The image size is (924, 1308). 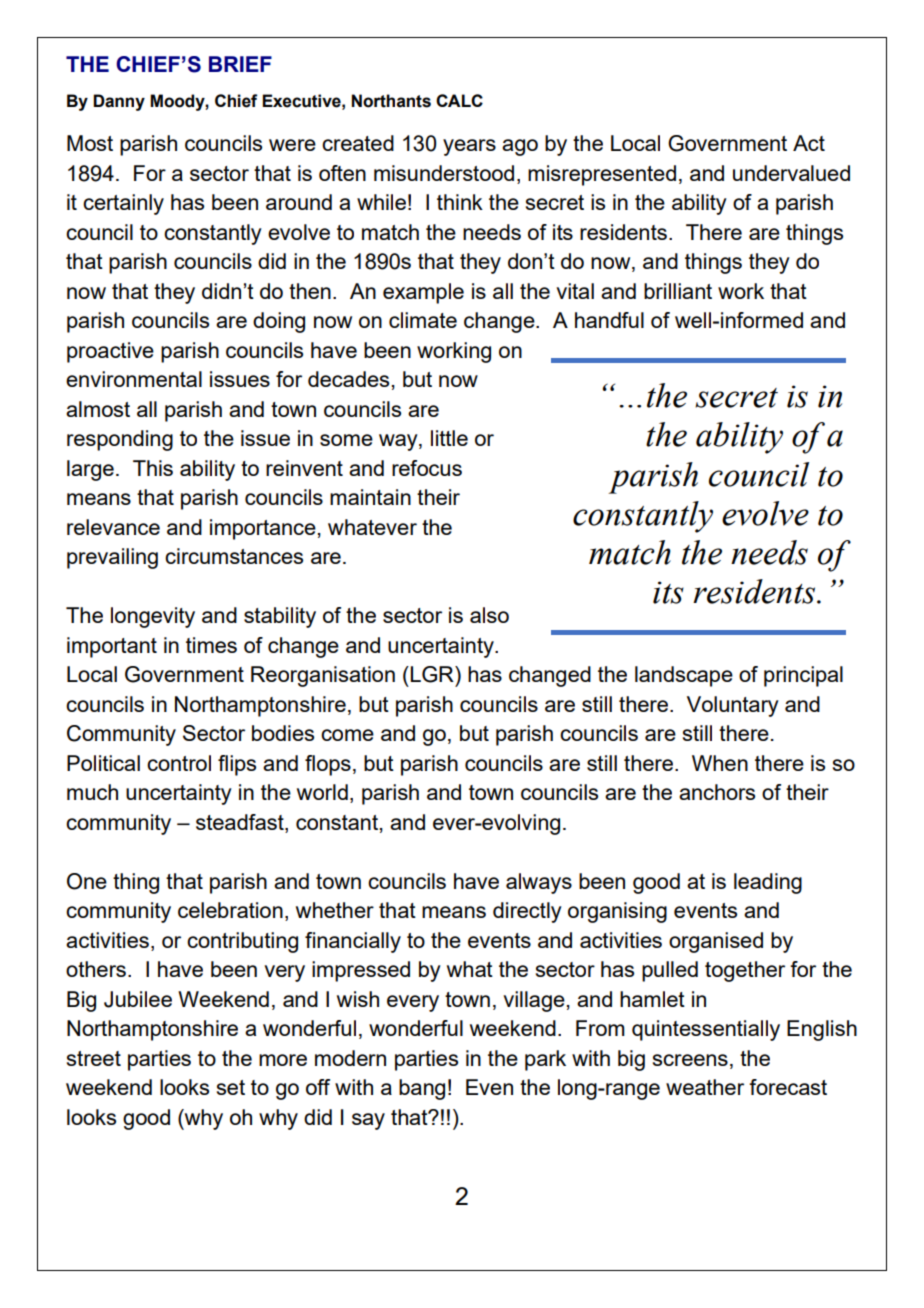 What do you see at coordinates (768, 883) in the page?
I see `leading` at bounding box center [768, 883].
